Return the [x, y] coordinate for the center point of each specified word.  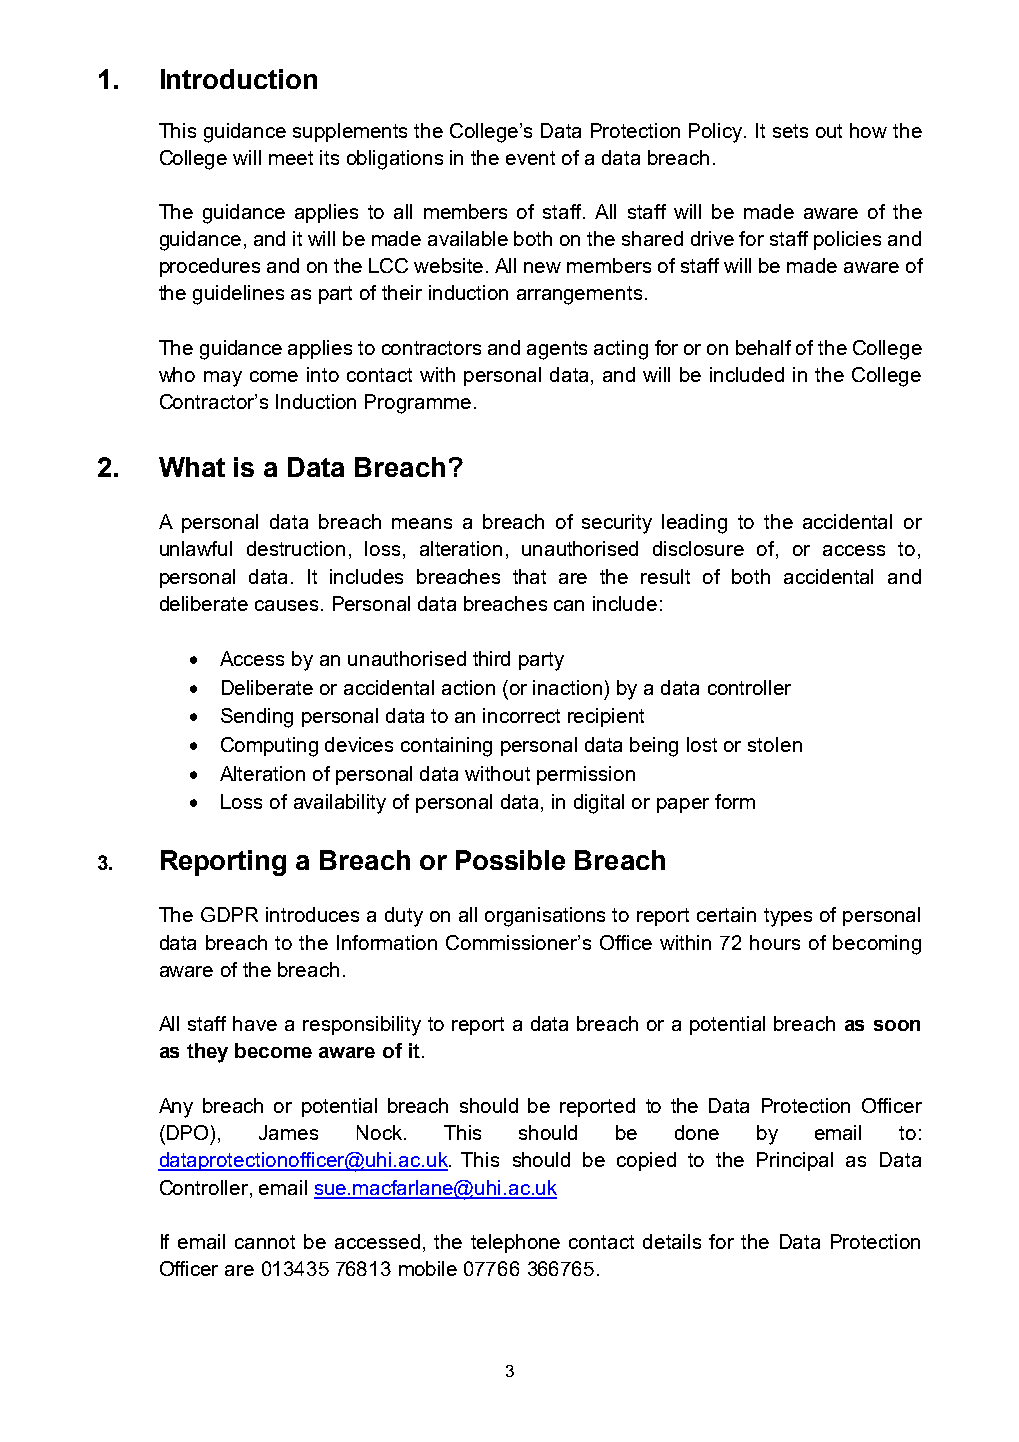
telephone [515, 1243]
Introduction [239, 79]
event [530, 158]
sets [790, 131]
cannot [265, 1242]
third [491, 658]
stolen [775, 744]
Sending [257, 718]
